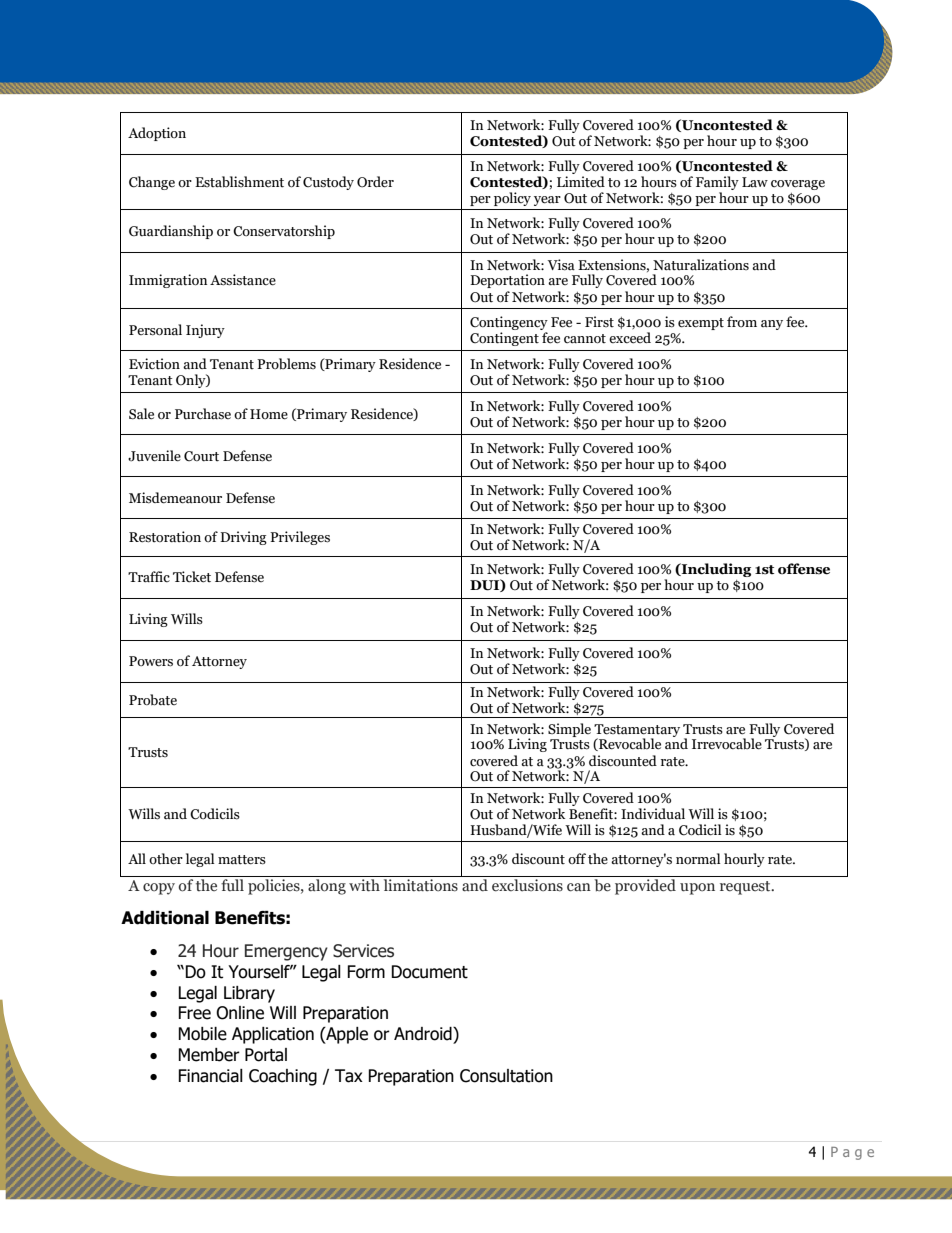 The height and width of the screenshot is (1233, 952). I want to click on Consultation, so click(506, 1076).
